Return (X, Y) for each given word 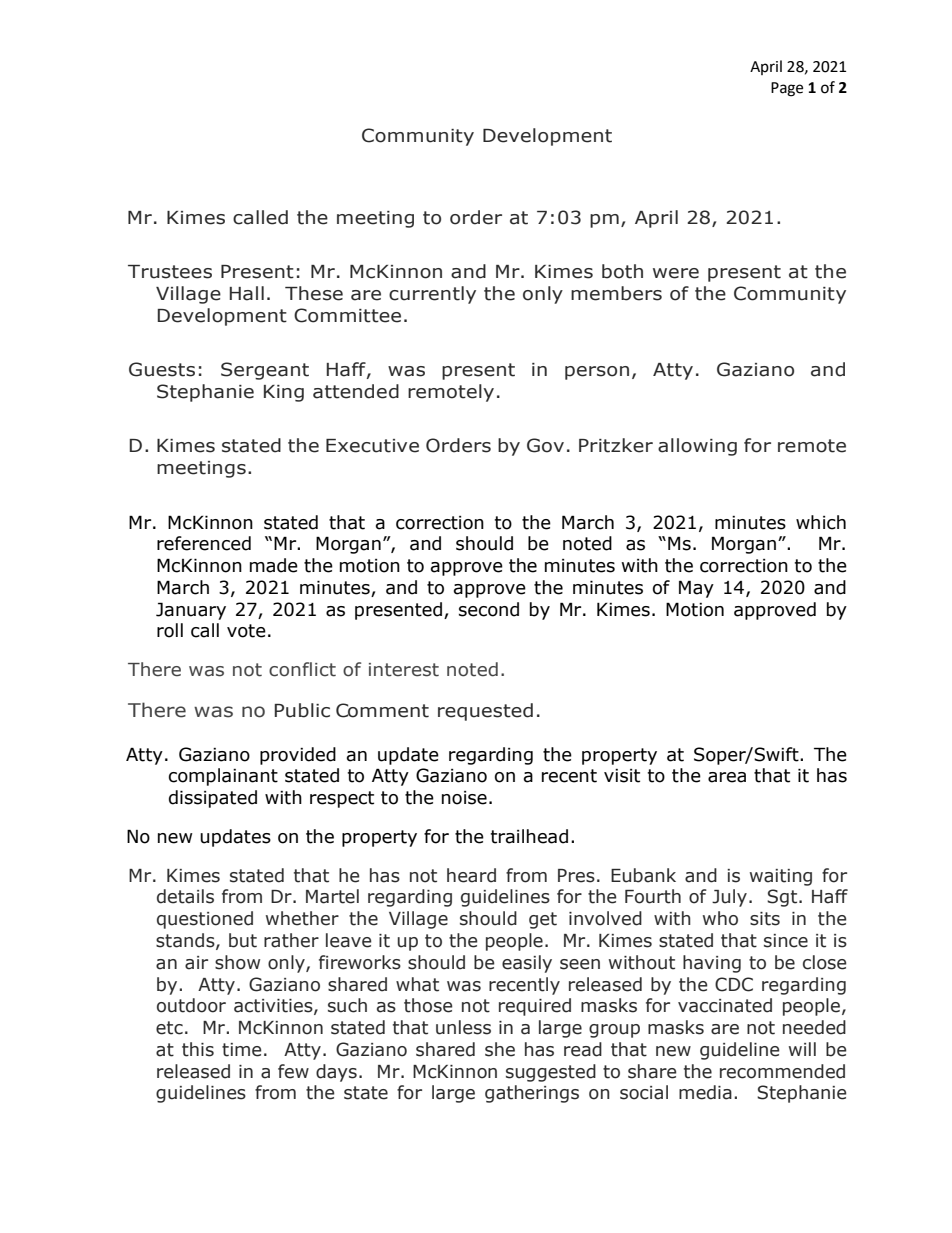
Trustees (170, 272)
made (274, 565)
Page (787, 89)
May (696, 589)
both (622, 271)
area (727, 777)
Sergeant (265, 371)
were (676, 273)
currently (432, 295)
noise (464, 798)
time (242, 1050)
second (489, 609)
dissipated (213, 799)
